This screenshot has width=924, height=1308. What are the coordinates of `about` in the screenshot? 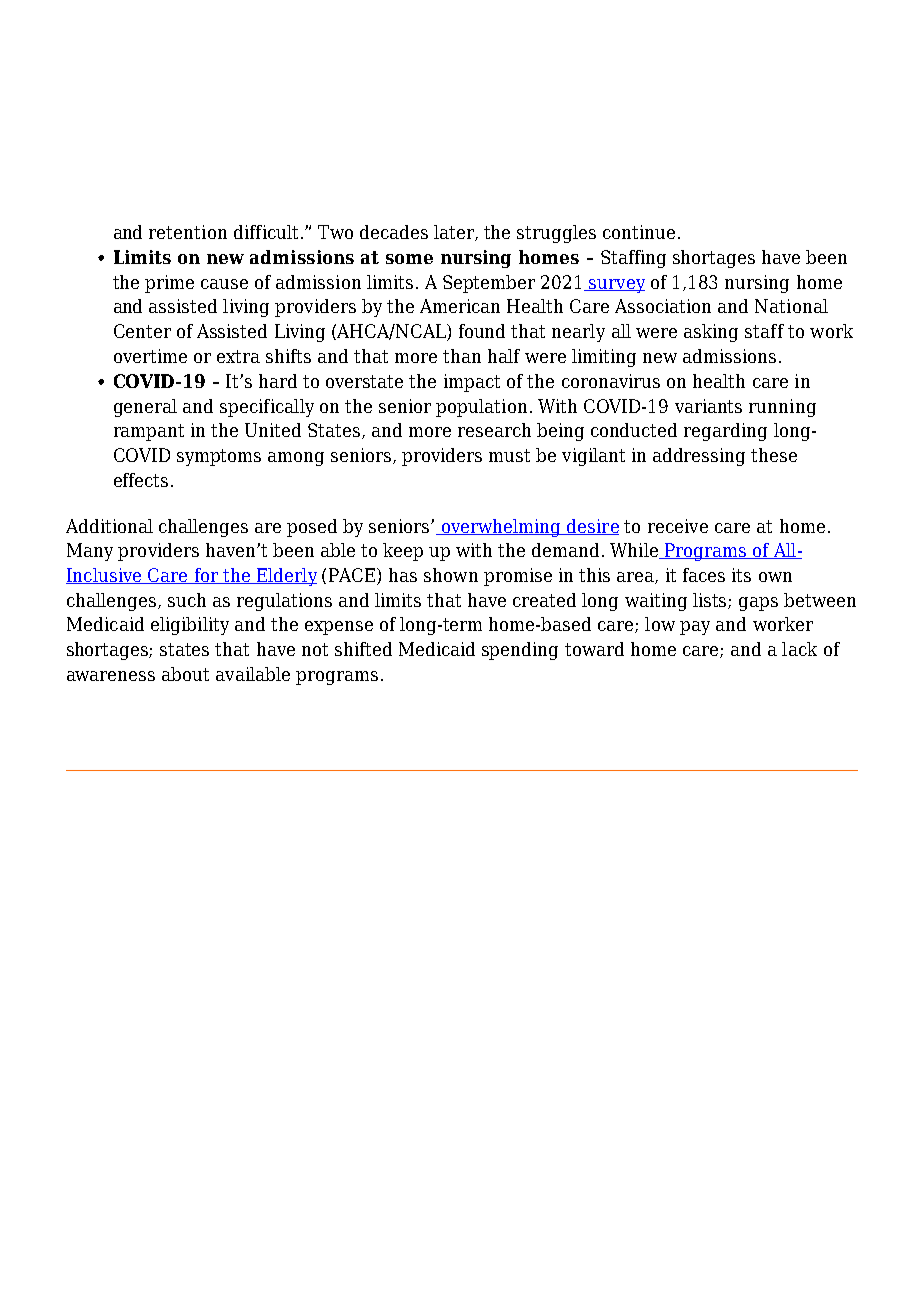 It's located at (185, 674).
